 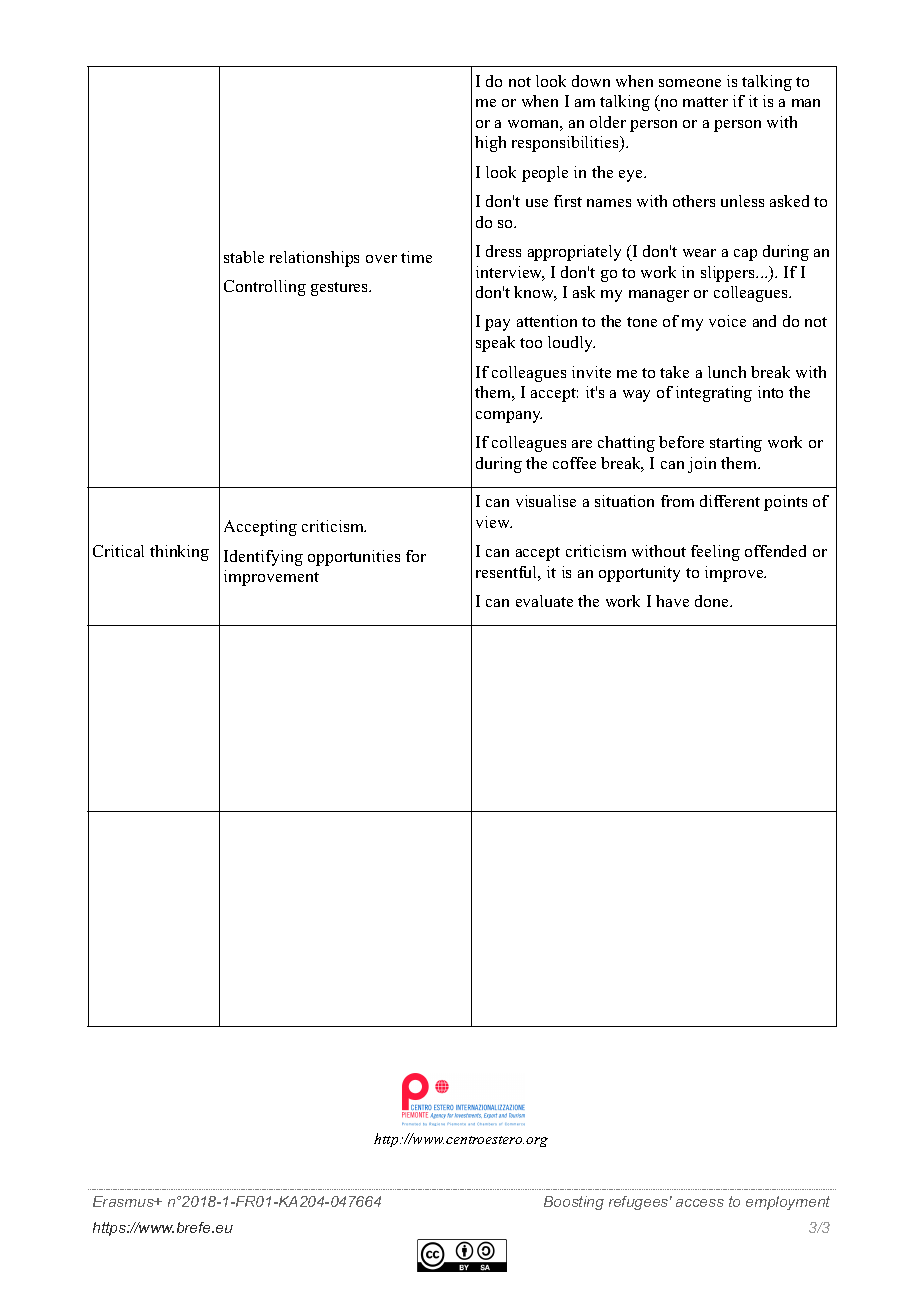 What do you see at coordinates (244, 257) in the document?
I see `stable` at bounding box center [244, 257].
